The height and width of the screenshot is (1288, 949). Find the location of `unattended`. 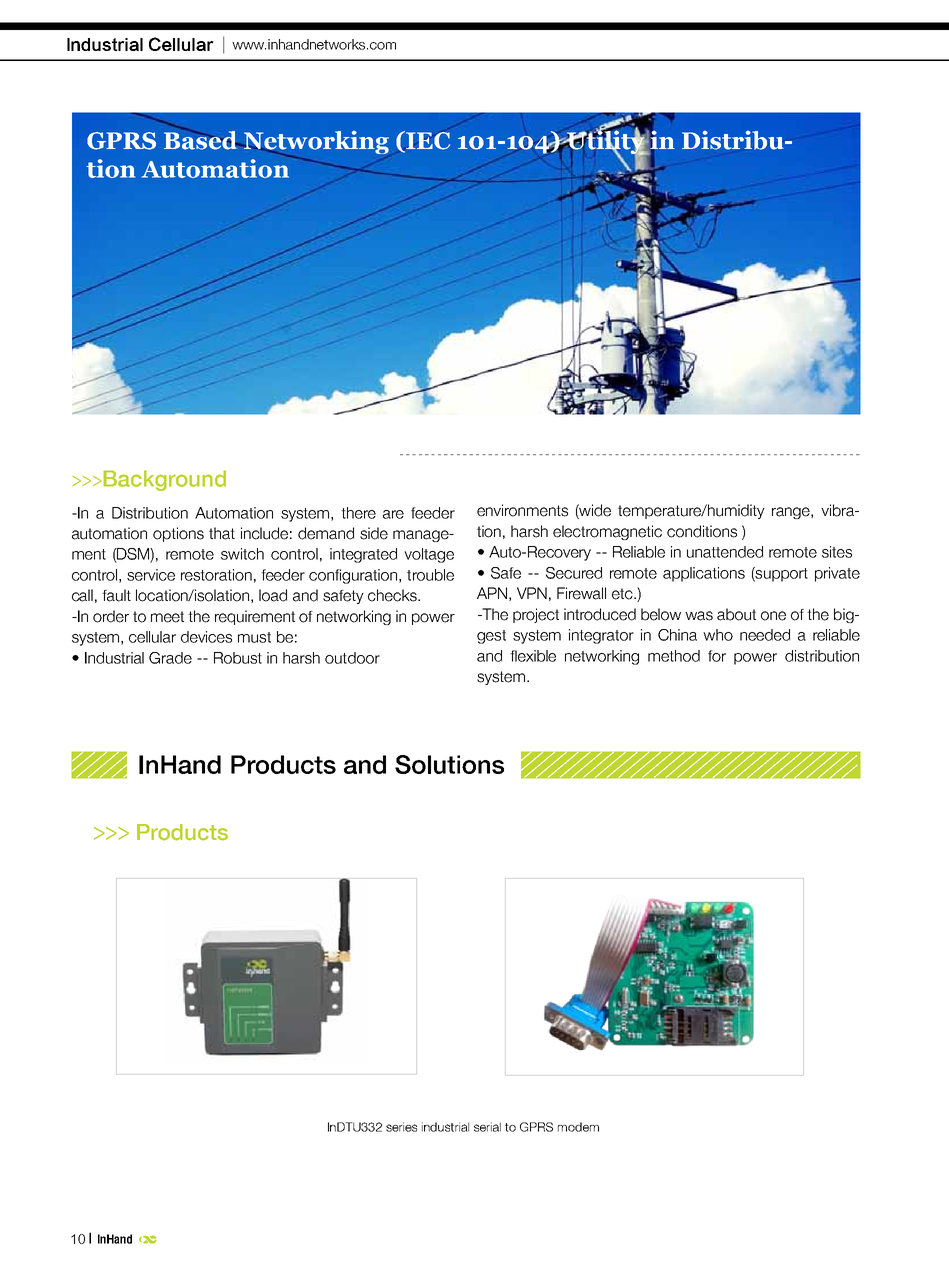

unattended is located at coordinates (725, 552).
